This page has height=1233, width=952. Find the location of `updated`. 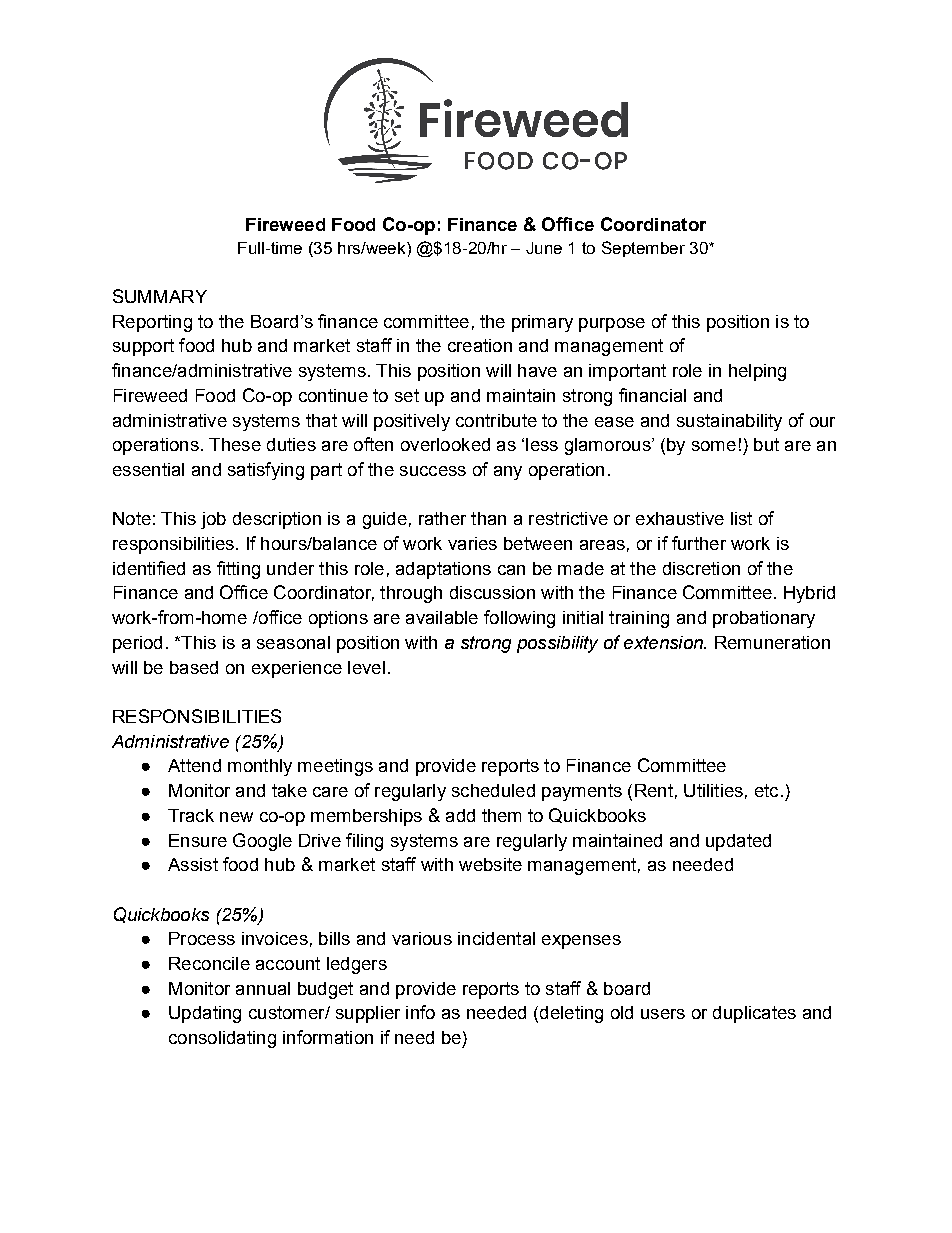

updated is located at coordinates (738, 842).
